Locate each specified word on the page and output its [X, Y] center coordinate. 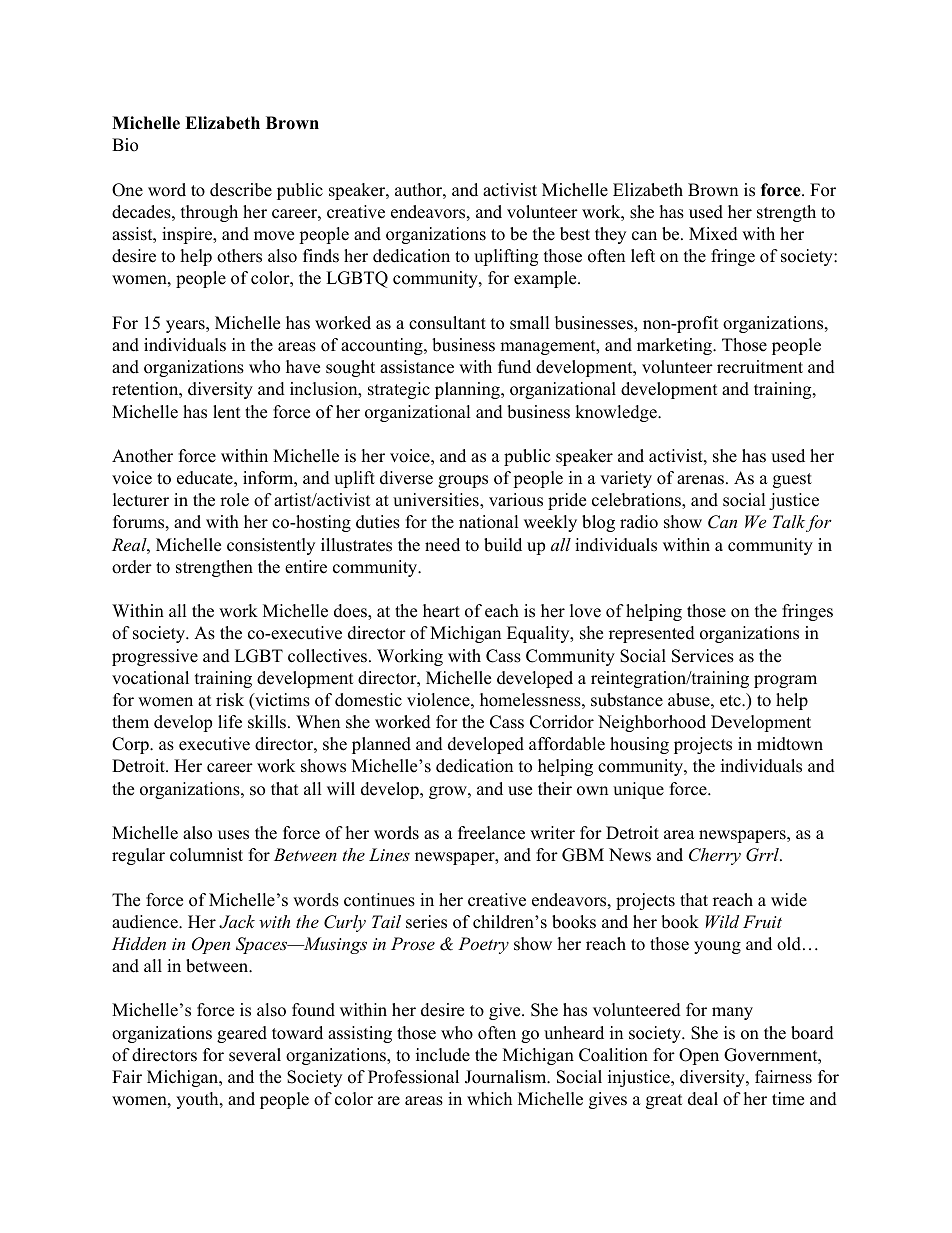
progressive [155, 657]
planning [468, 390]
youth [198, 1100]
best [575, 234]
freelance [491, 833]
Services [703, 656]
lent [227, 412]
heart [441, 611]
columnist [206, 855]
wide [789, 900]
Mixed [713, 234]
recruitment [760, 367]
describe [241, 190]
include [443, 1055]
